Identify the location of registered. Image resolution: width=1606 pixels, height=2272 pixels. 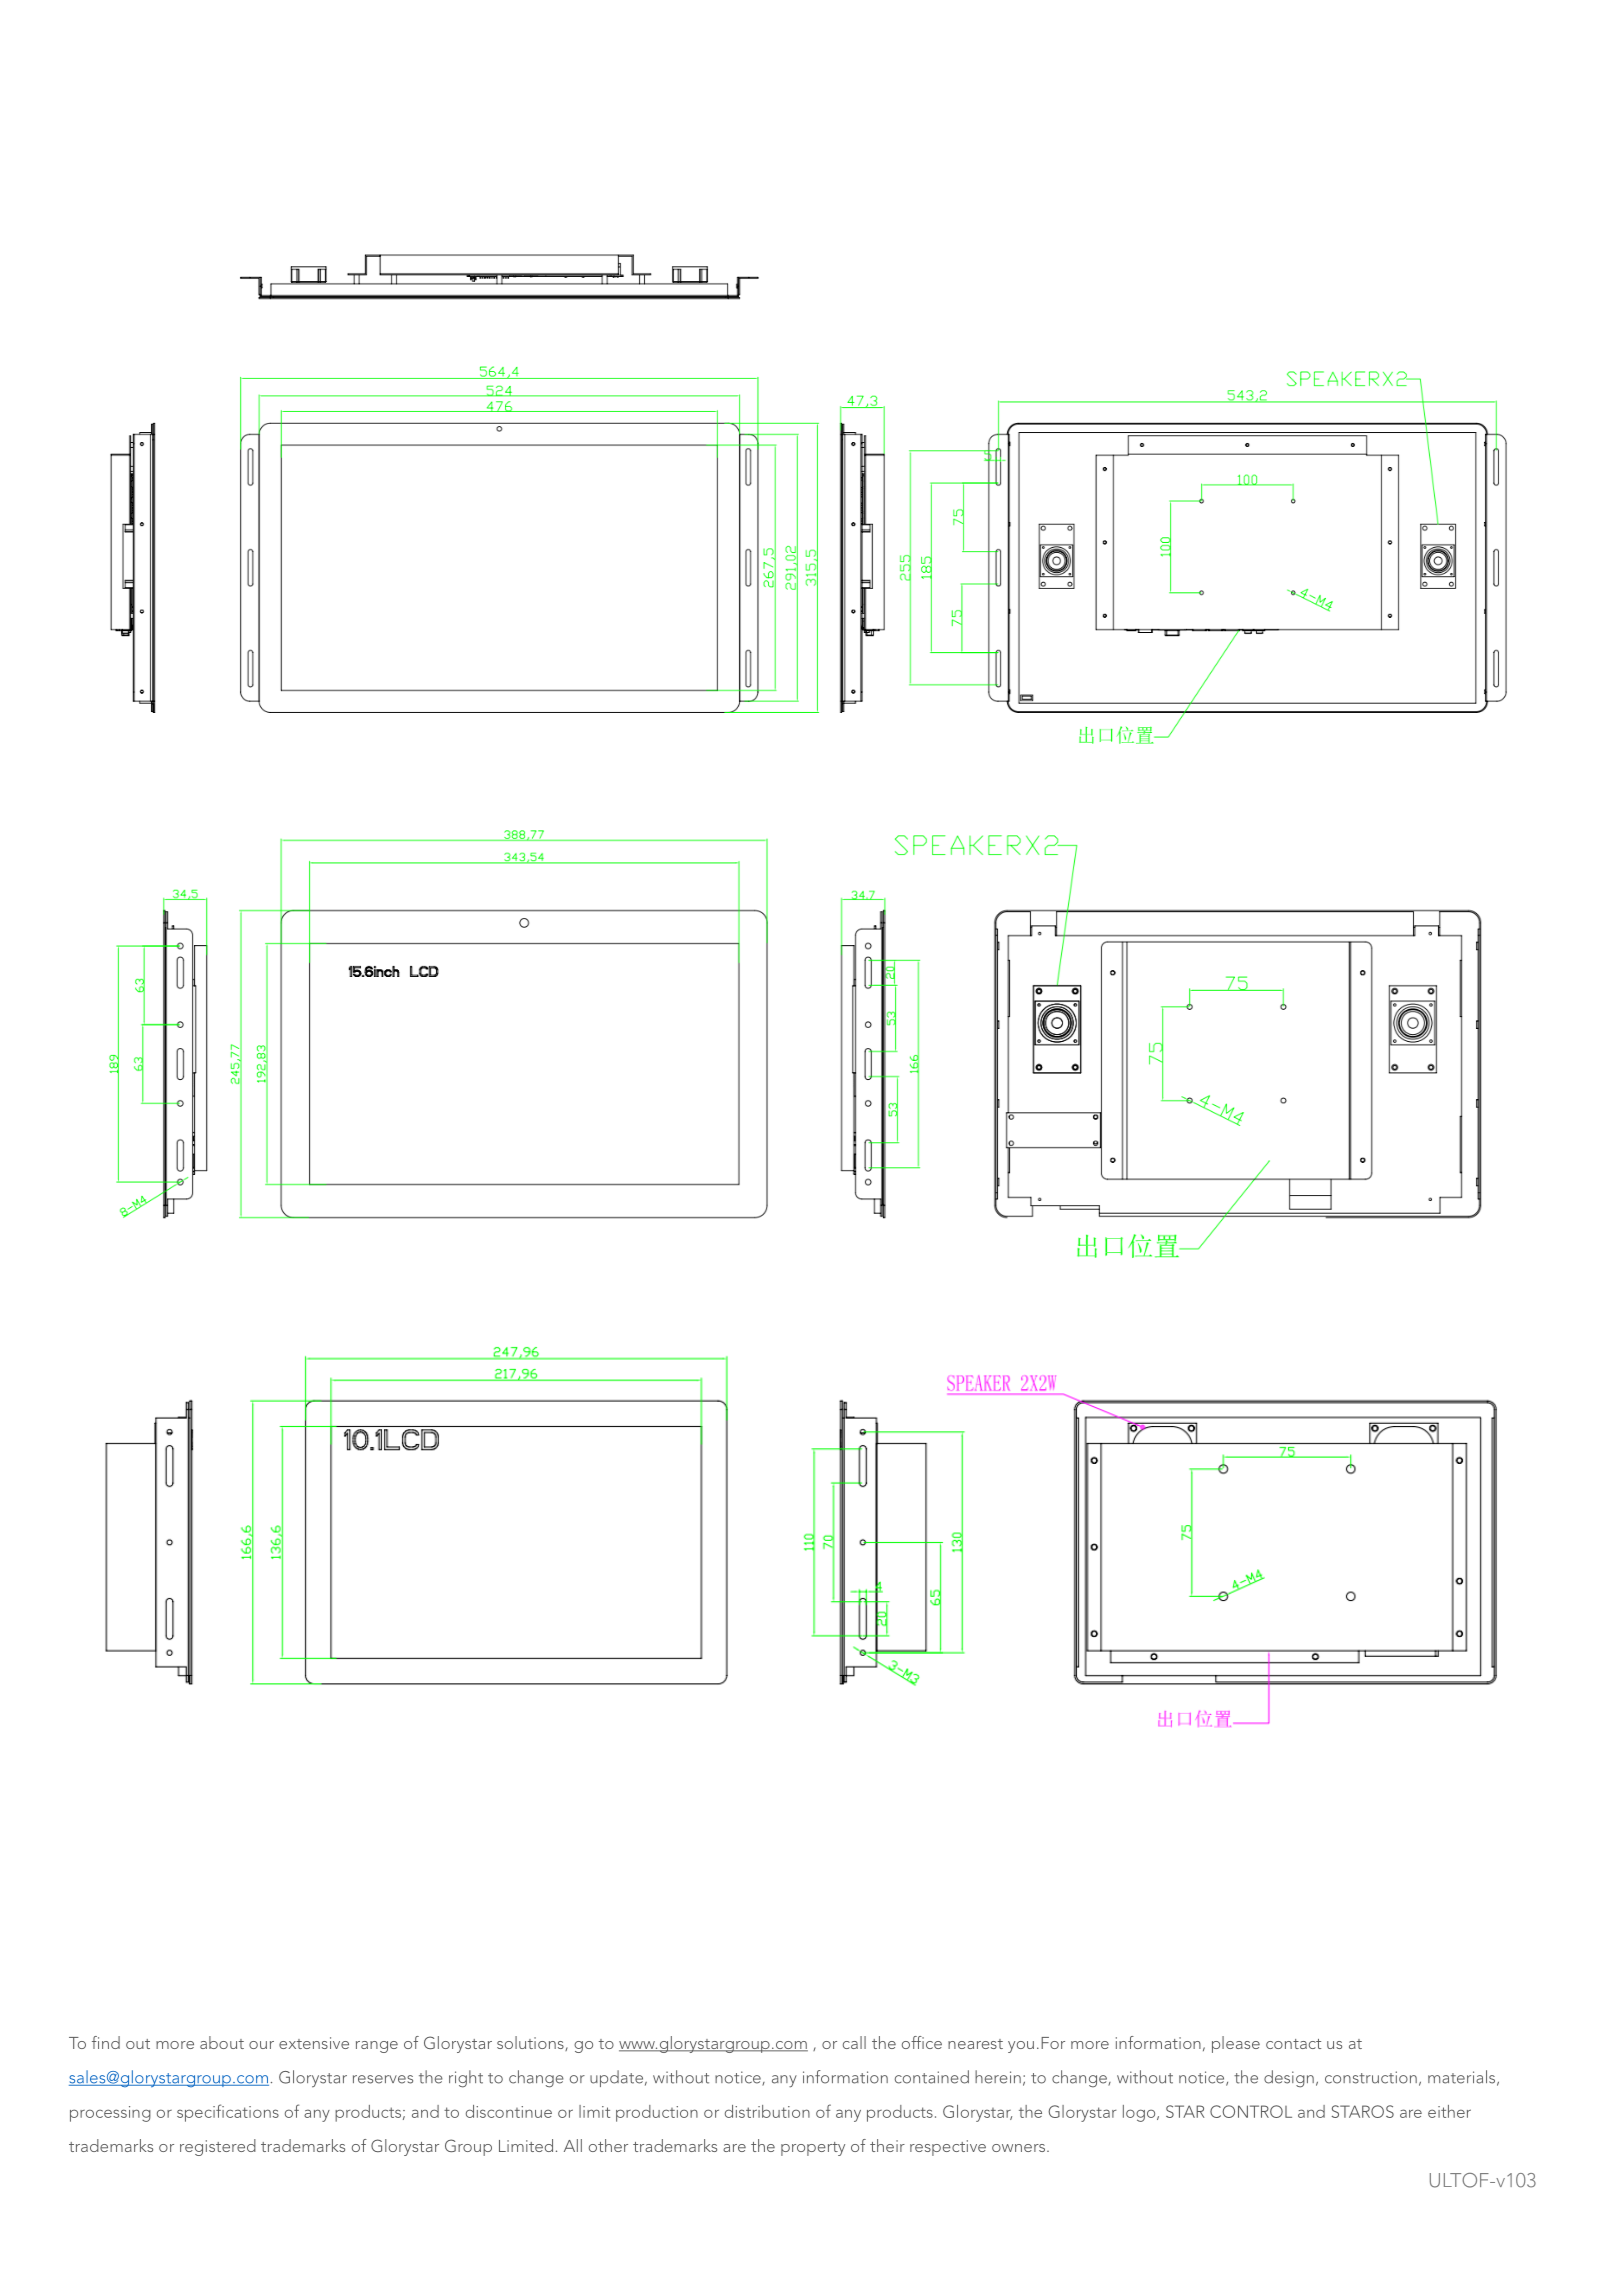
(218, 2147).
